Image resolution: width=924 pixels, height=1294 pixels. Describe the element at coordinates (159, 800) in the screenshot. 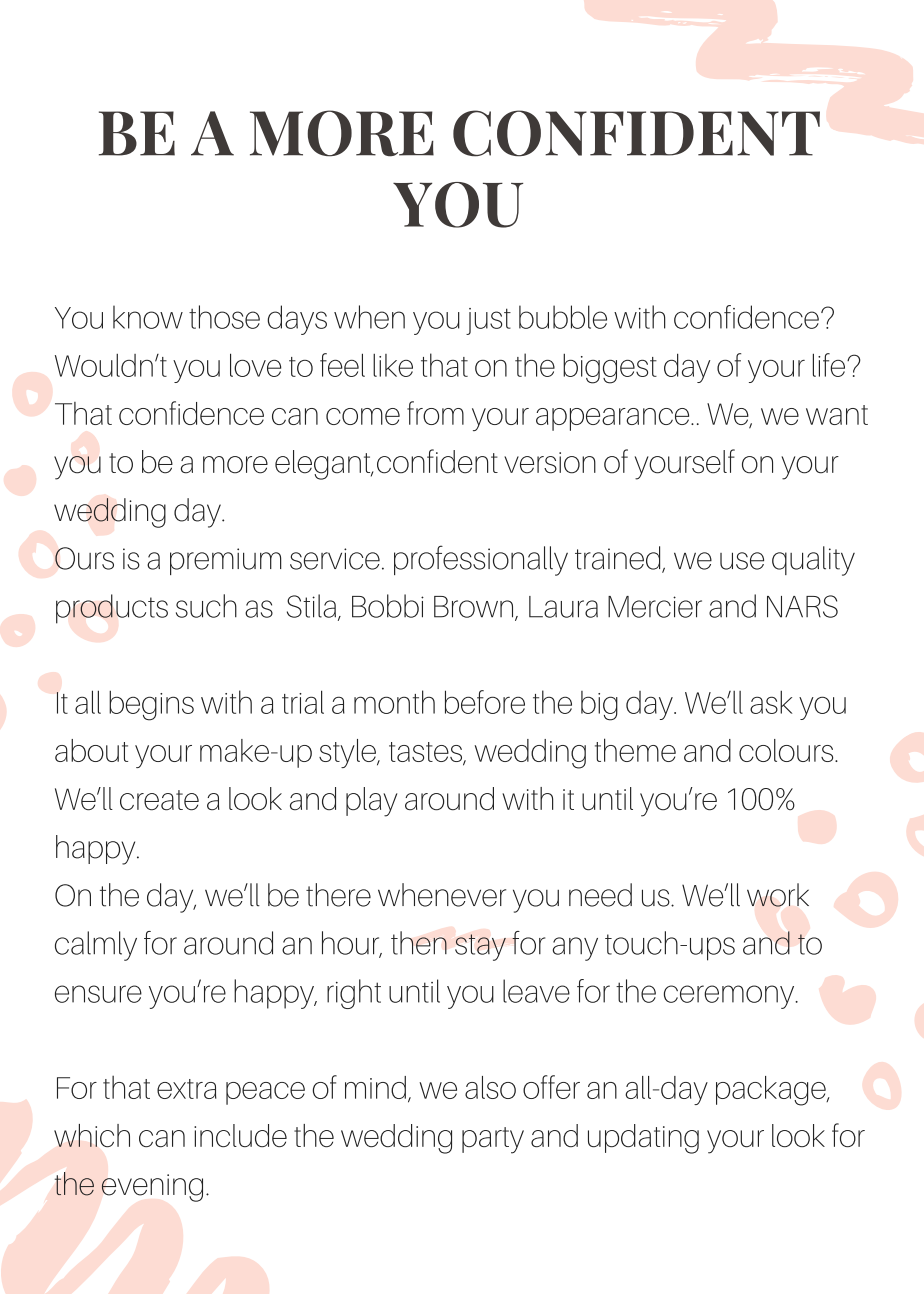

I see `create` at that location.
